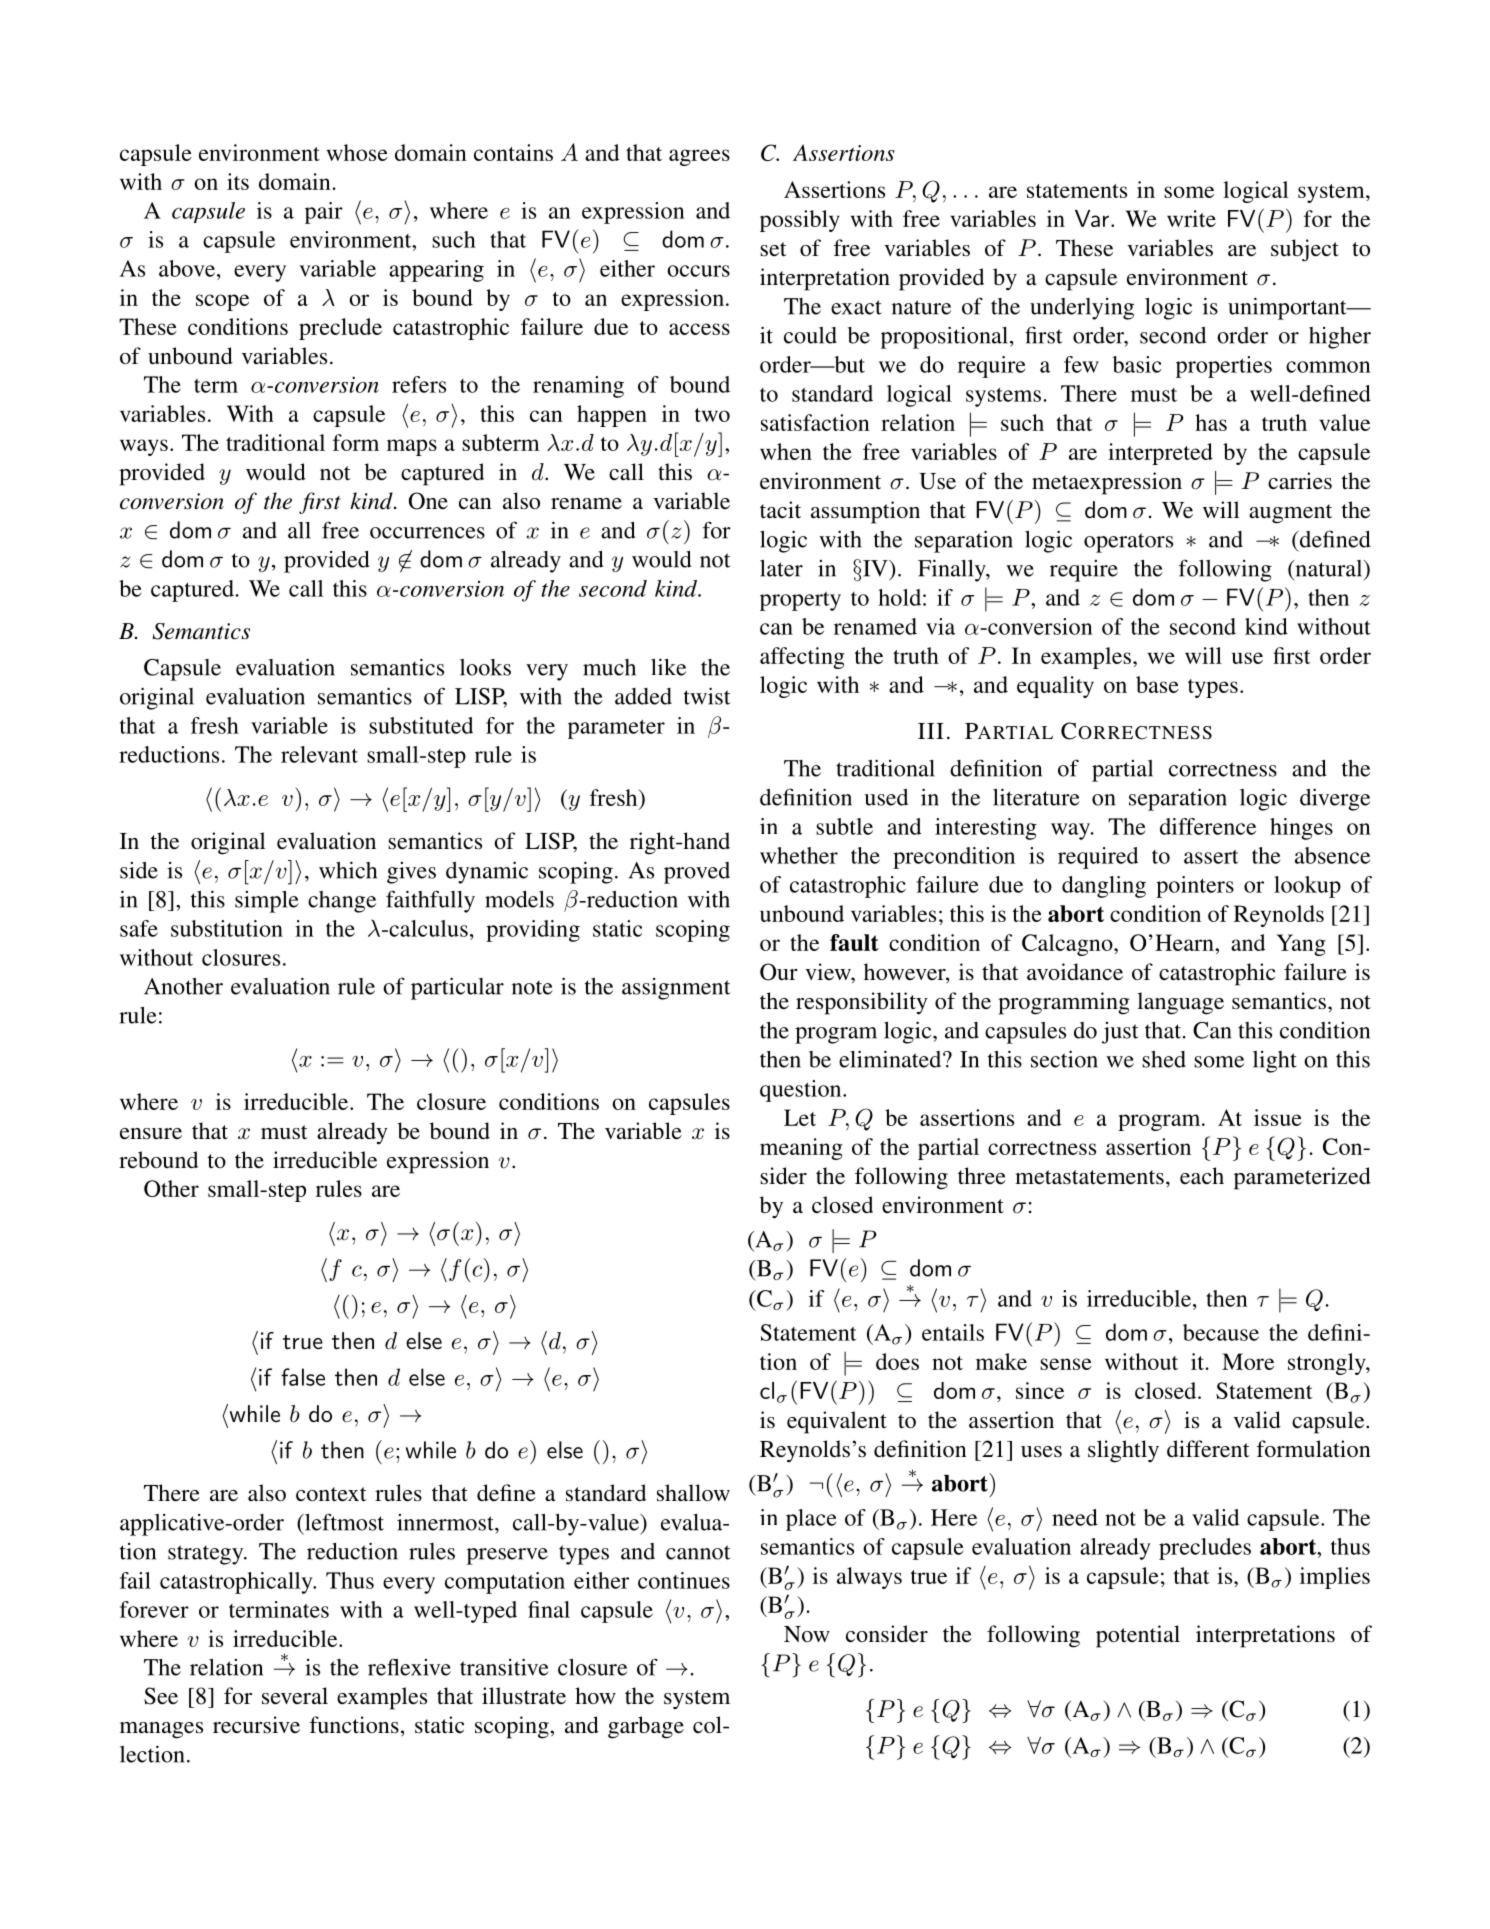 This screenshot has width=1490, height=1929. What do you see at coordinates (1221, 1332) in the screenshot?
I see `because` at bounding box center [1221, 1332].
